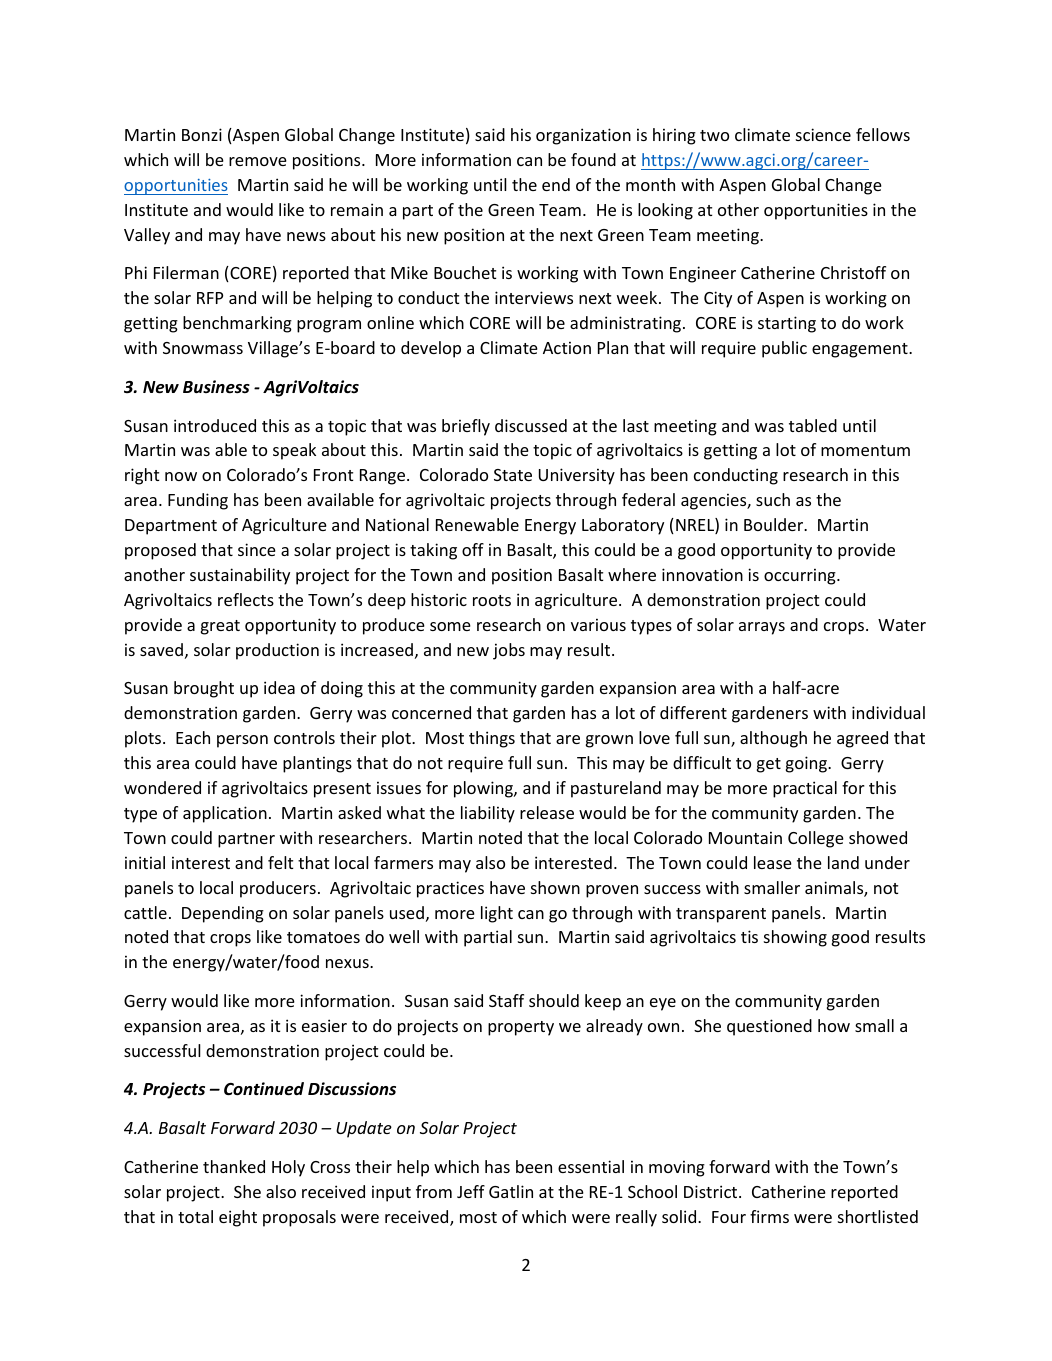 The width and height of the image is (1052, 1361). I want to click on Jeff, so click(471, 1191).
